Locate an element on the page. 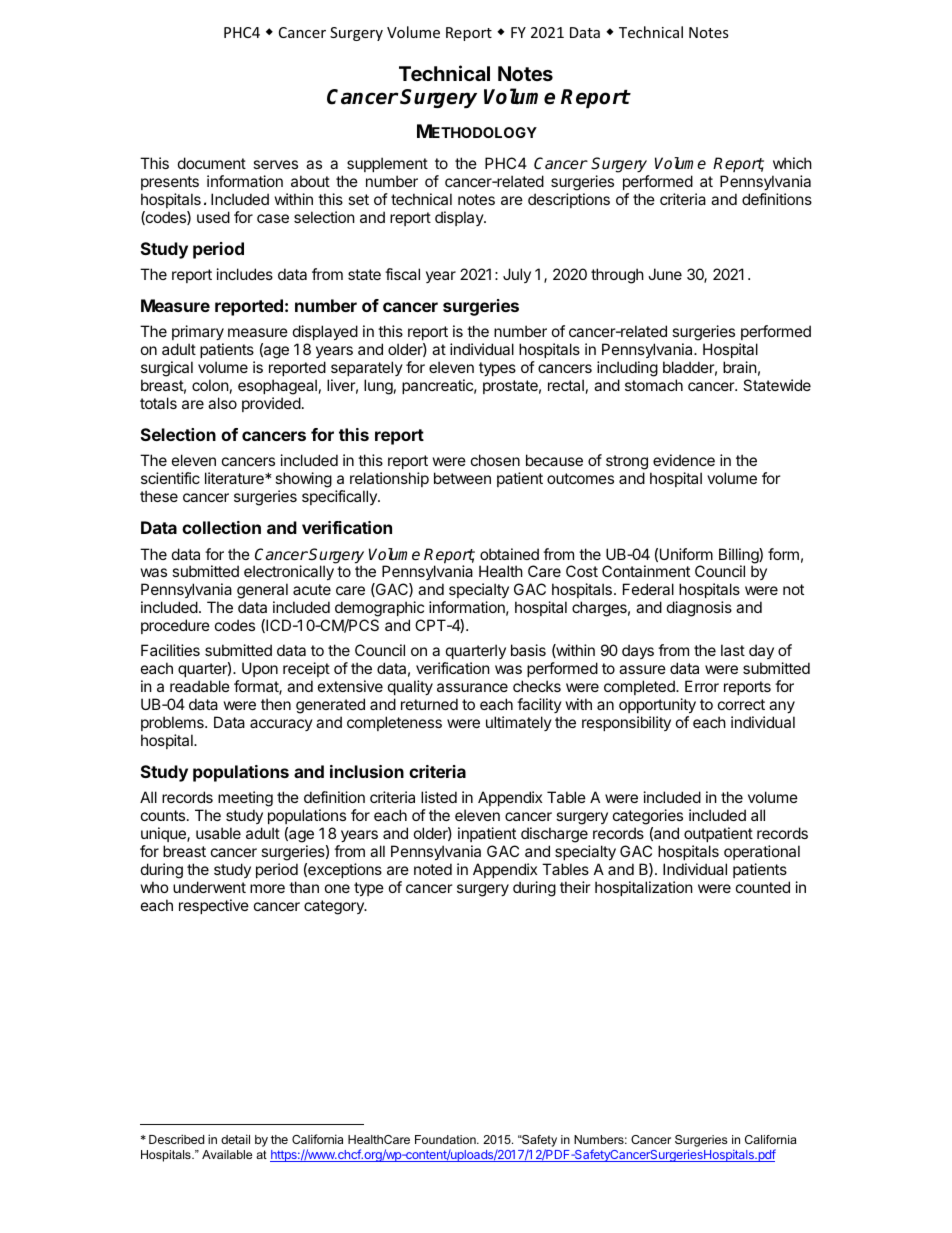 This image has height=1233, width=952. which is located at coordinates (792, 163).
